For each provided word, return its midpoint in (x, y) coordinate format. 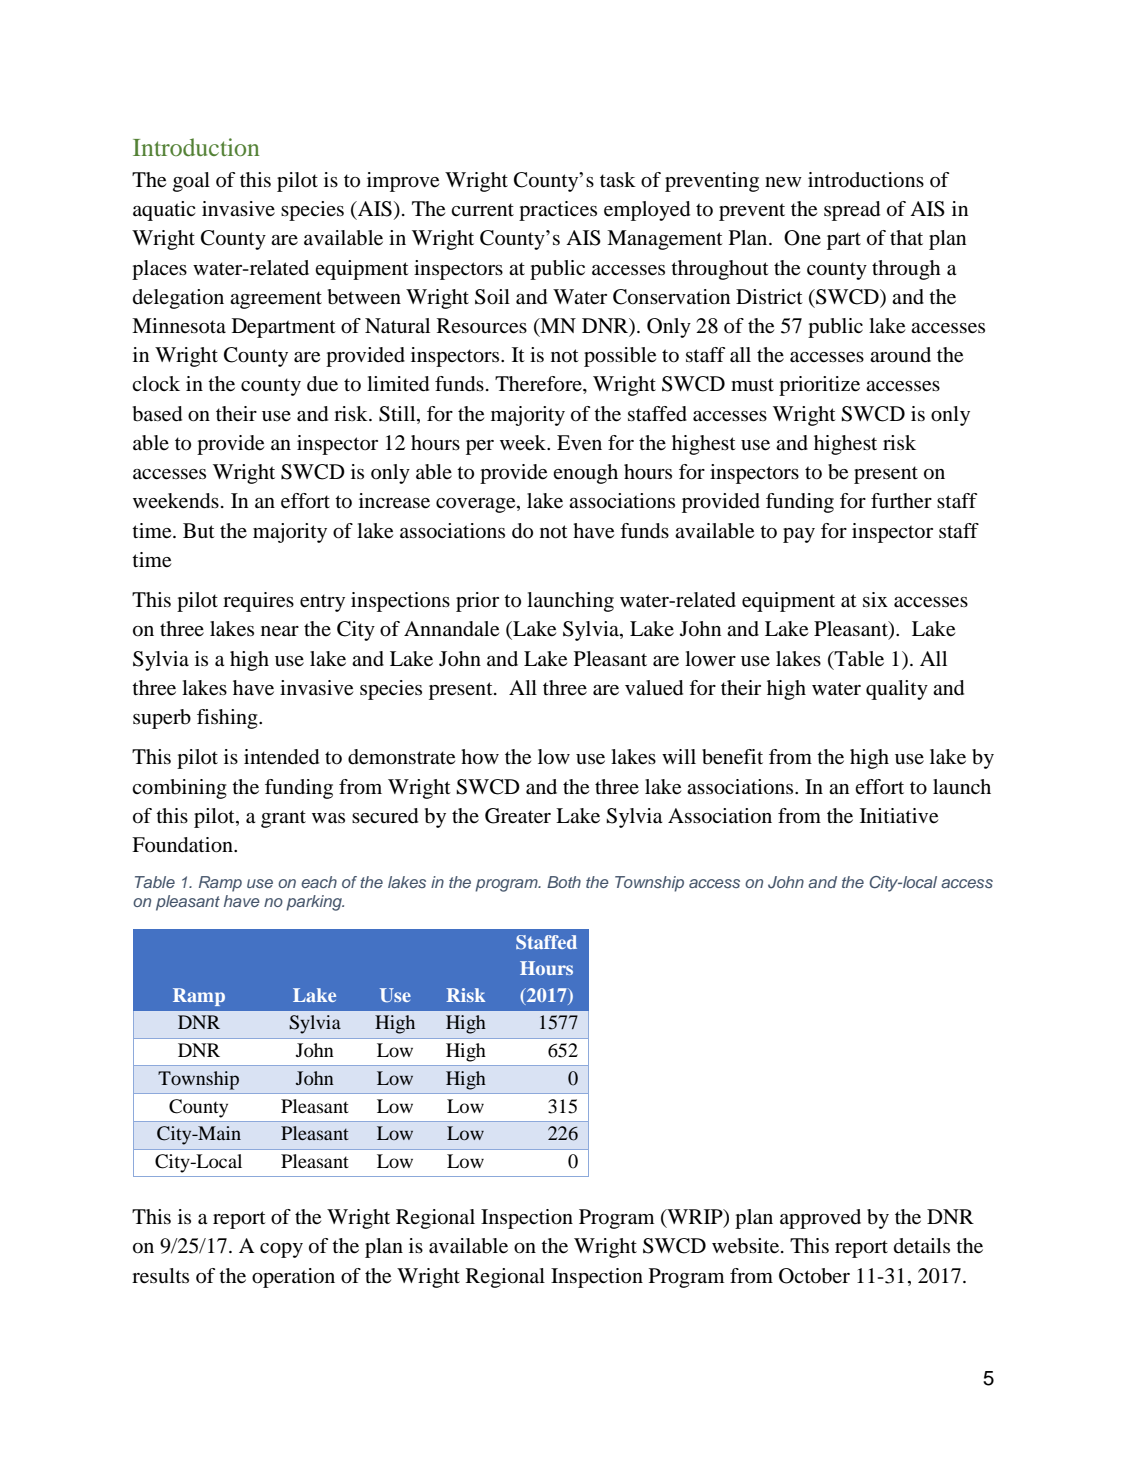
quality (897, 690)
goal (191, 182)
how (480, 757)
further (901, 501)
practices (558, 211)
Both (564, 882)
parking (315, 903)
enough (585, 474)
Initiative (899, 816)
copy (281, 1250)
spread (852, 211)
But (199, 531)
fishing (228, 719)
